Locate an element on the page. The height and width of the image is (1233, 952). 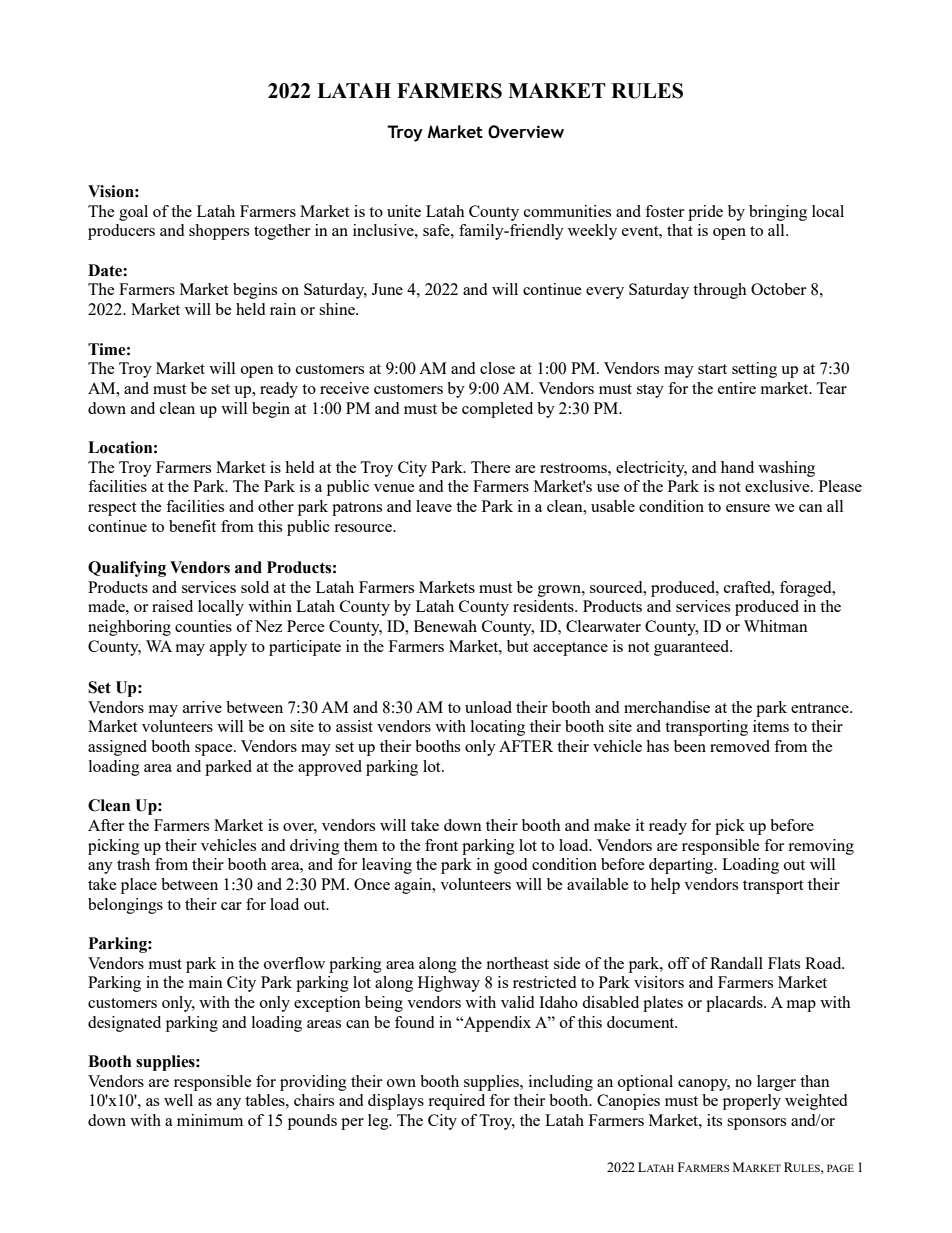
shoppers is located at coordinates (219, 232).
